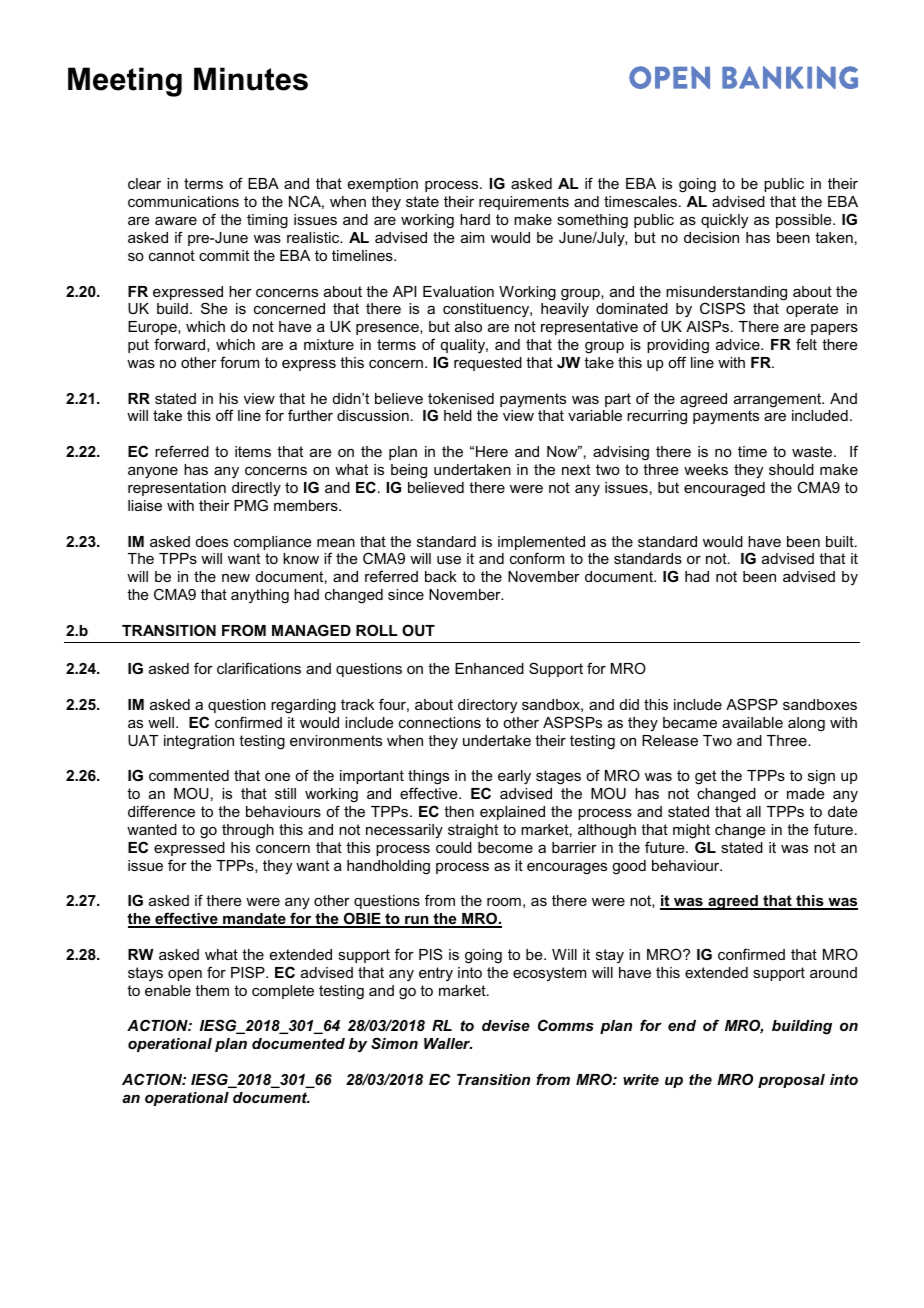 This document has width=924, height=1308. What do you see at coordinates (524, 203) in the document?
I see `requirements` at bounding box center [524, 203].
